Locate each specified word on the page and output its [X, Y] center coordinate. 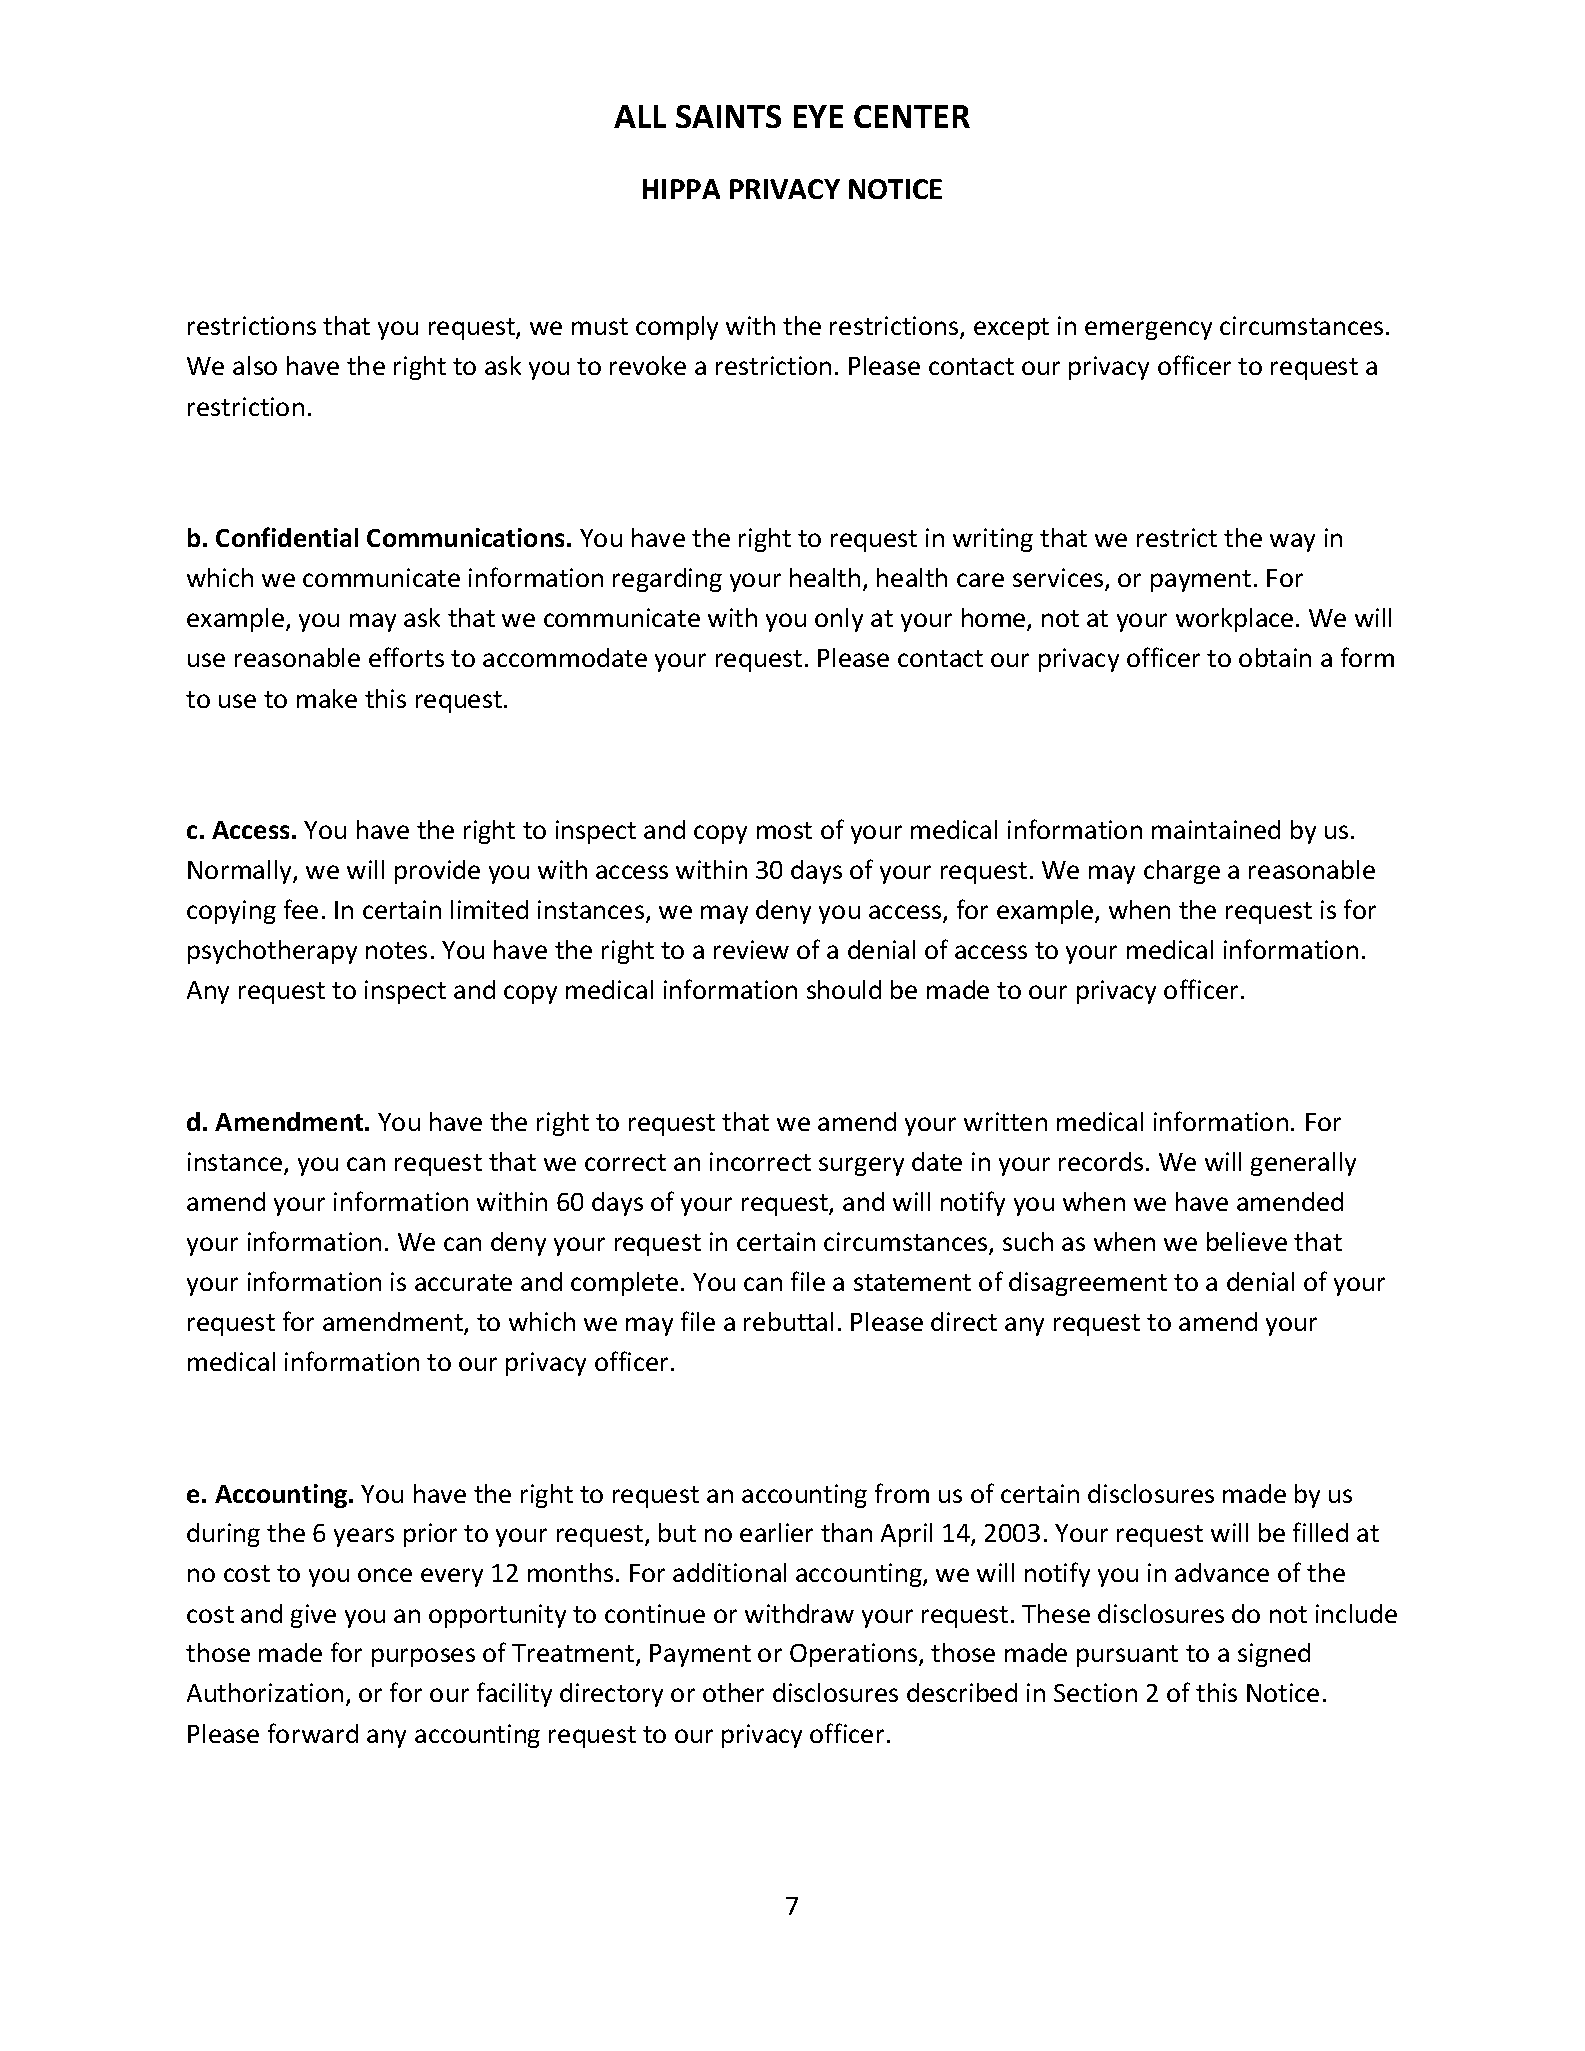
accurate [463, 1282]
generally [1303, 1164]
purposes [423, 1657]
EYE [818, 116]
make [327, 698]
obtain [1275, 657]
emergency [1148, 330]
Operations [855, 1655]
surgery [861, 1166]
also [255, 365]
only [839, 620]
